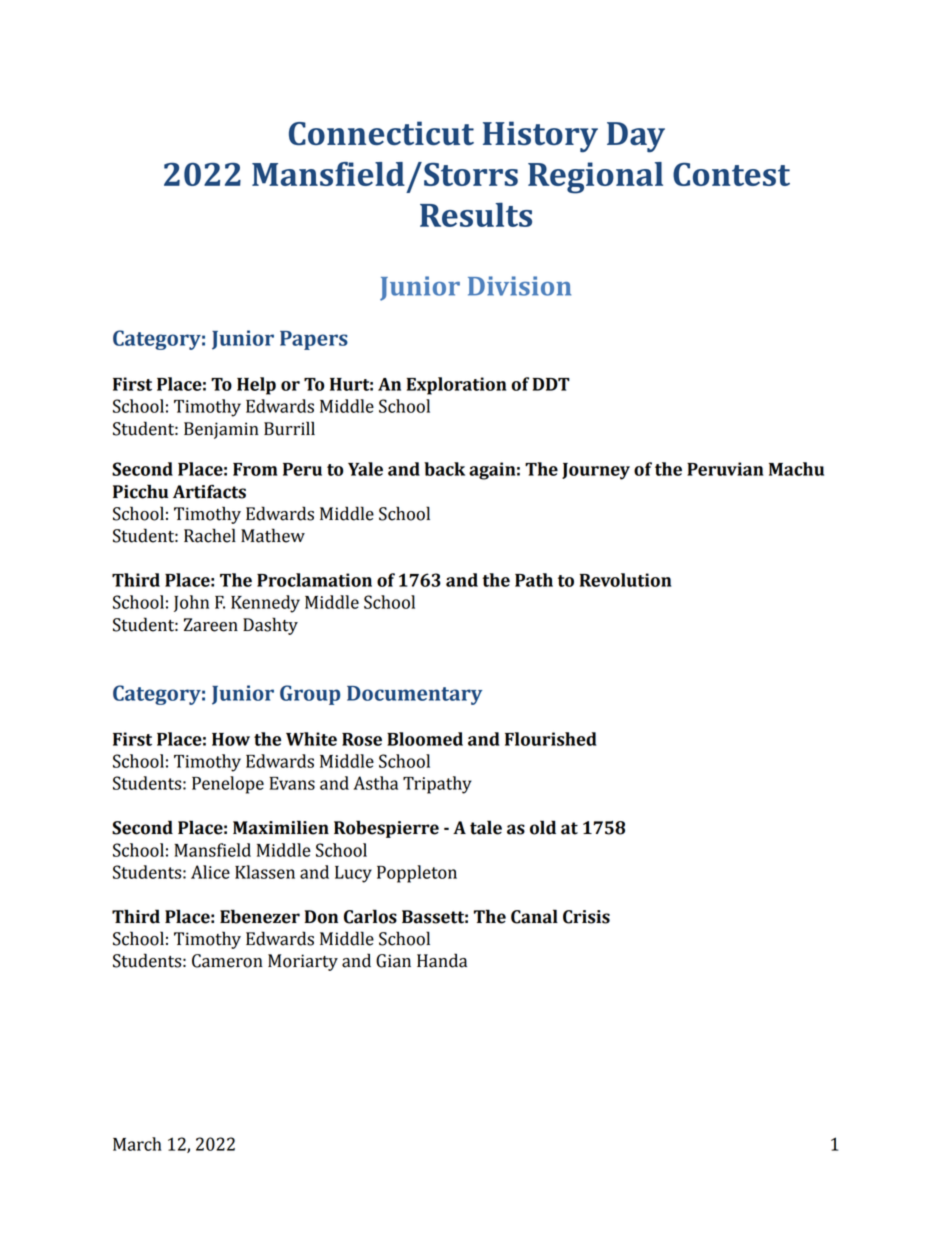 The image size is (952, 1233). What do you see at coordinates (137, 1144) in the screenshot?
I see `March` at bounding box center [137, 1144].
